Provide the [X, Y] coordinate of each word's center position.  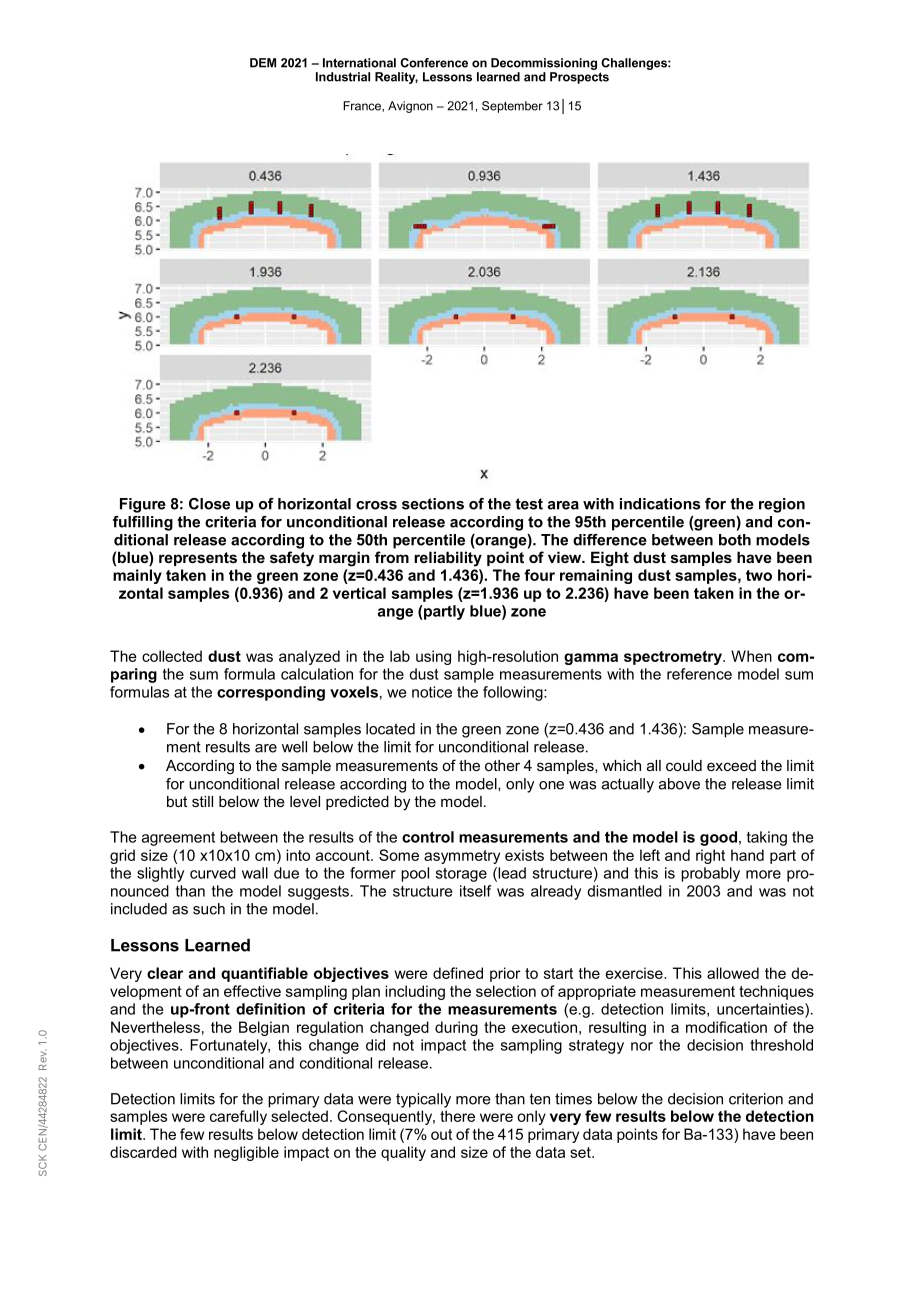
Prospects [579, 78]
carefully [238, 1117]
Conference [434, 63]
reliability [448, 559]
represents [198, 559]
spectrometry [674, 658]
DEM [263, 63]
